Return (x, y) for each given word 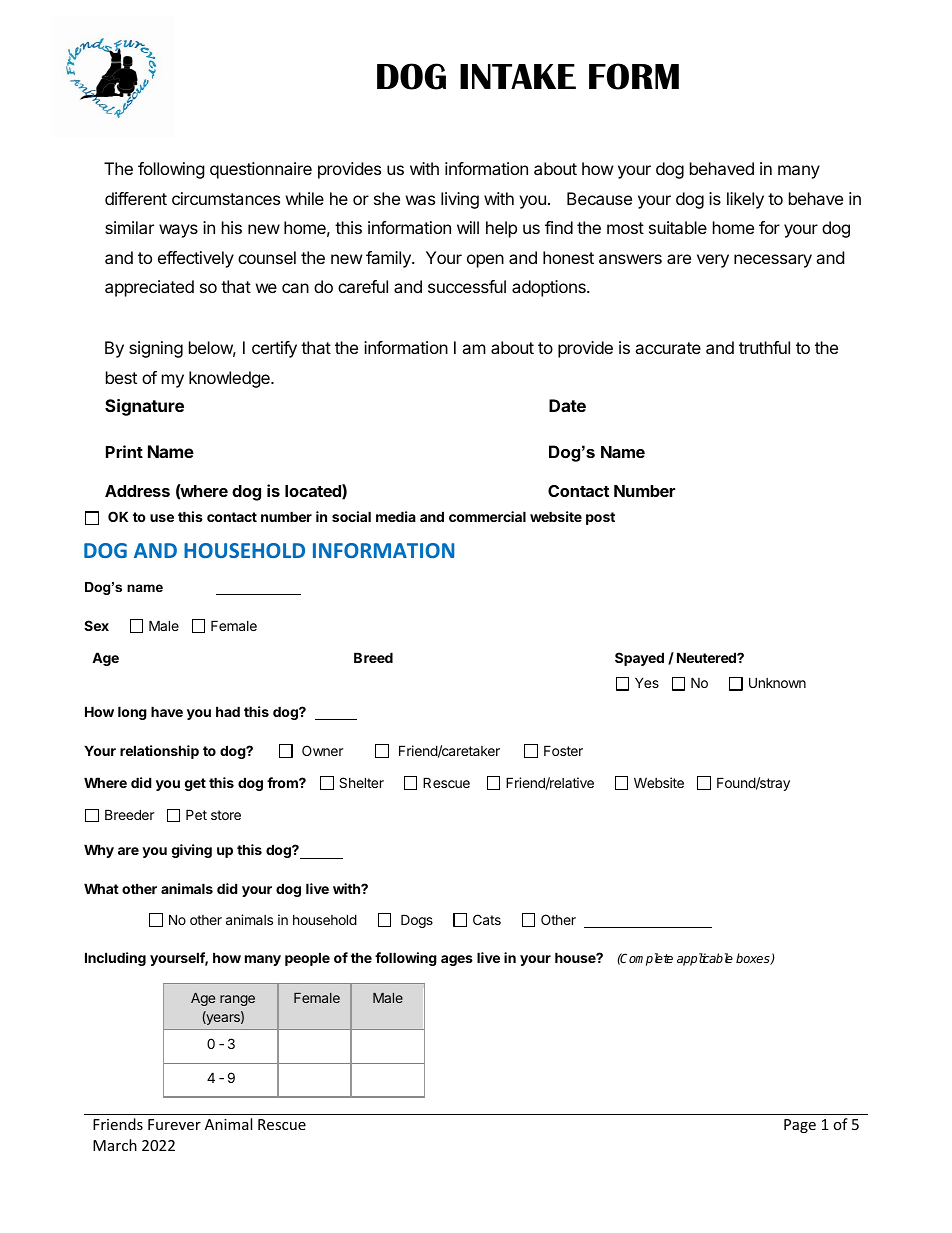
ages (457, 960)
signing (156, 349)
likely (745, 200)
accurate (668, 348)
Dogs (417, 921)
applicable (705, 959)
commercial (487, 516)
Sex (96, 625)
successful (467, 286)
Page (800, 1126)
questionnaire (261, 170)
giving (192, 851)
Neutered (707, 657)
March (115, 1145)
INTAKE (518, 76)
